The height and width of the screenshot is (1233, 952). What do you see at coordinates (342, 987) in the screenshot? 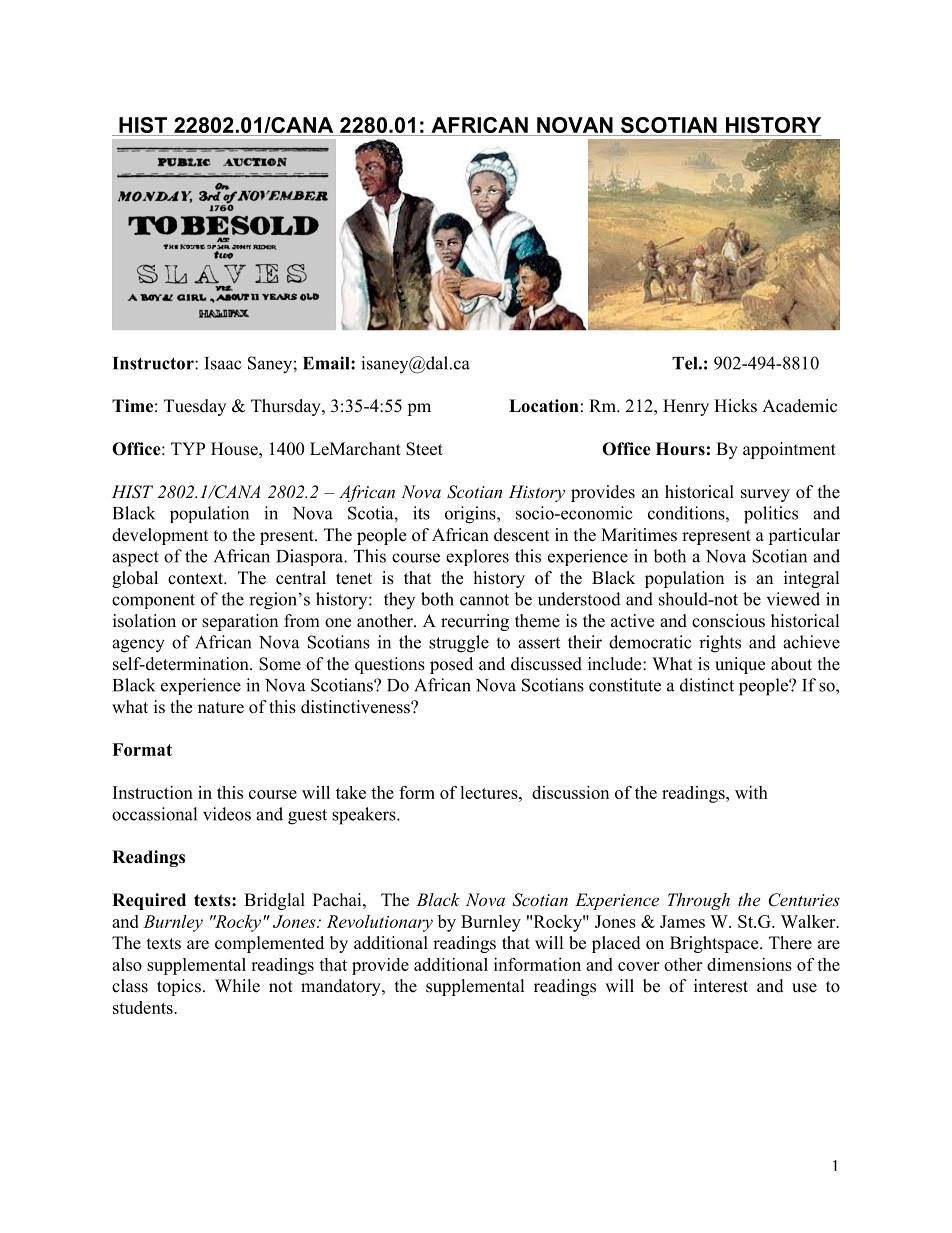
I see `mandatory` at bounding box center [342, 987].
